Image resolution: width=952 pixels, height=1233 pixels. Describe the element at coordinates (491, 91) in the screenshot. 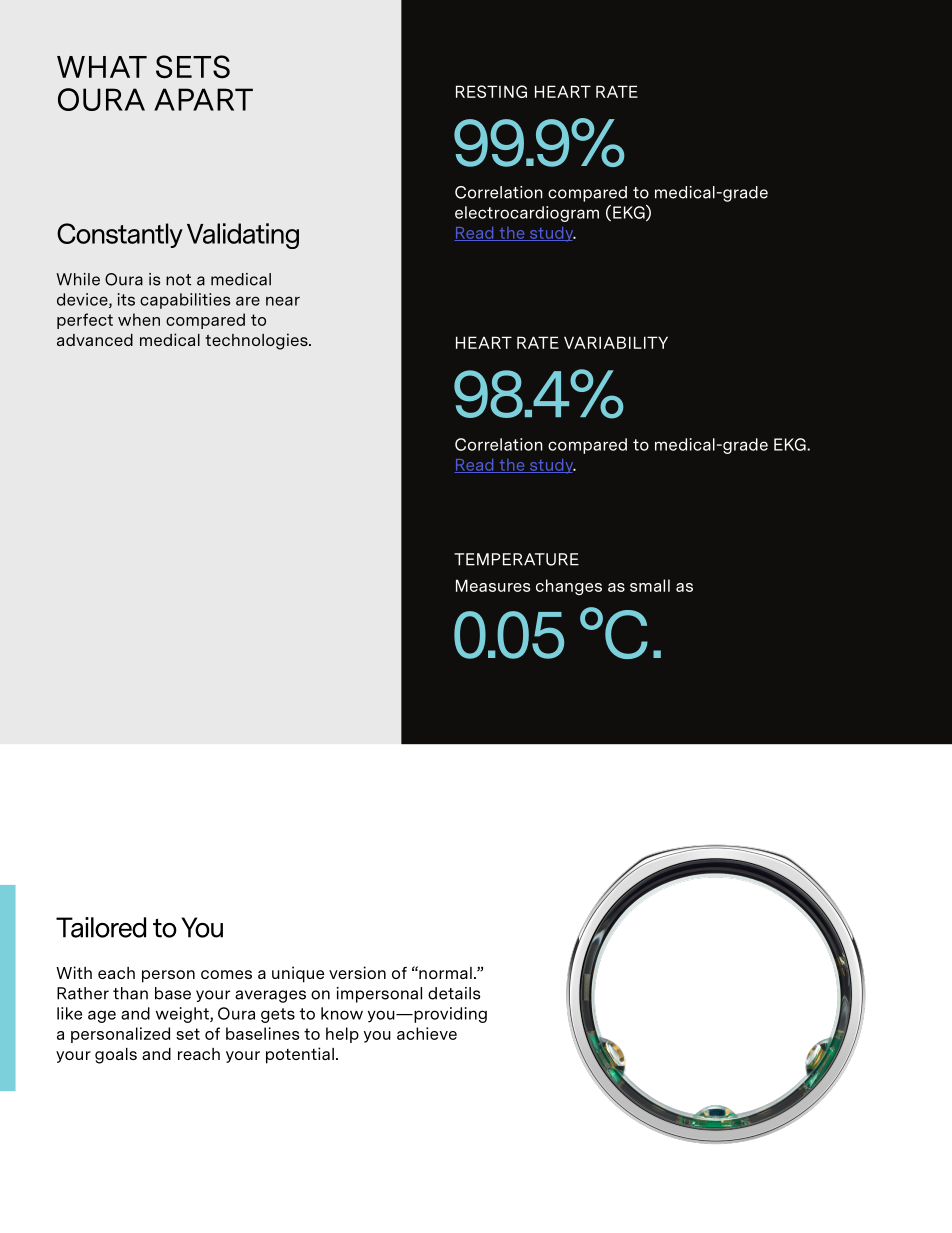

I see `RESTING` at that location.
